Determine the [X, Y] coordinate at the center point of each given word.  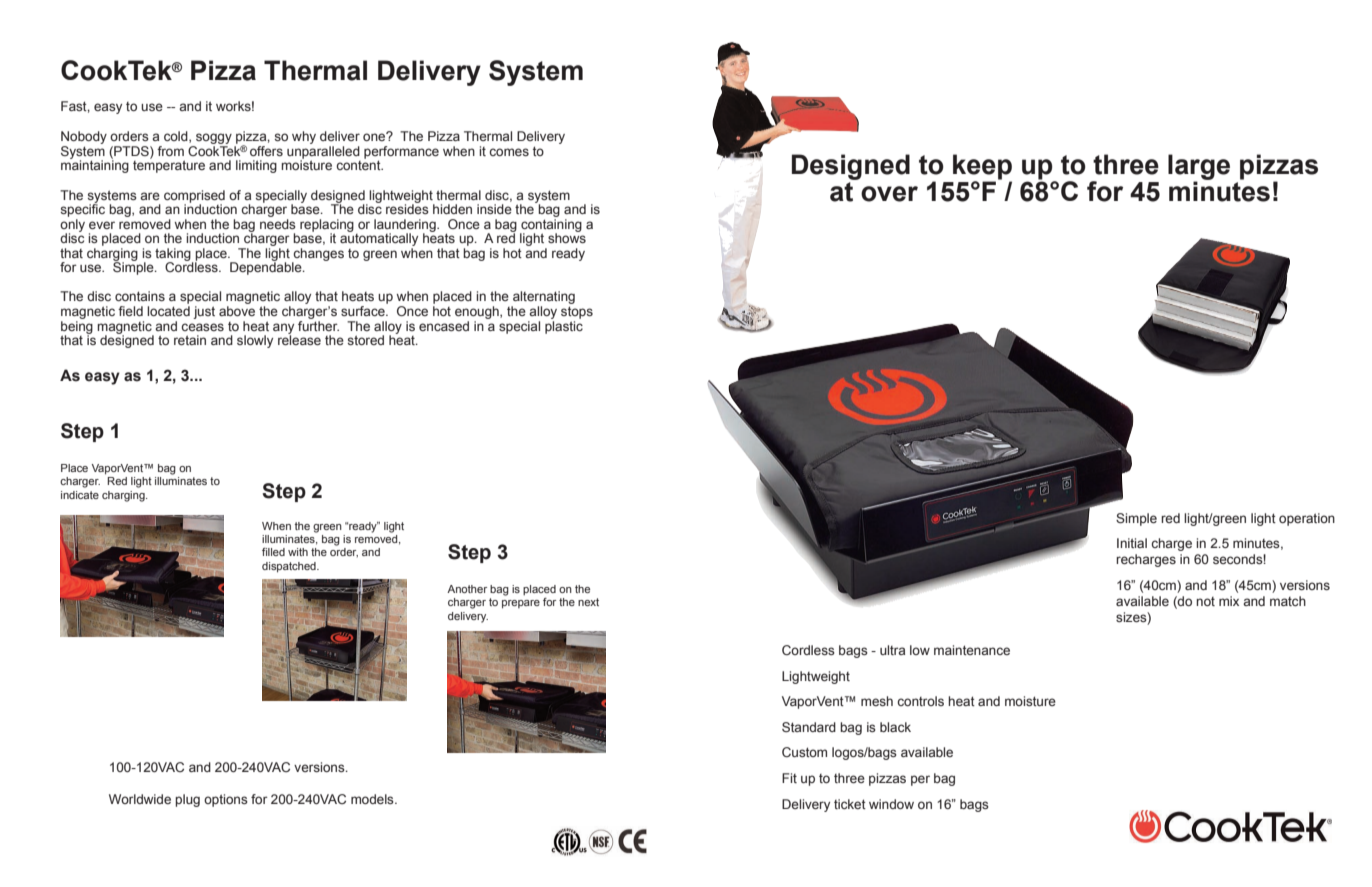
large [1199, 168]
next [588, 602]
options [226, 800]
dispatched [290, 567]
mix [1229, 601]
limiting [256, 166]
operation [1307, 519]
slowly [255, 341]
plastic [564, 326]
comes [509, 152]
